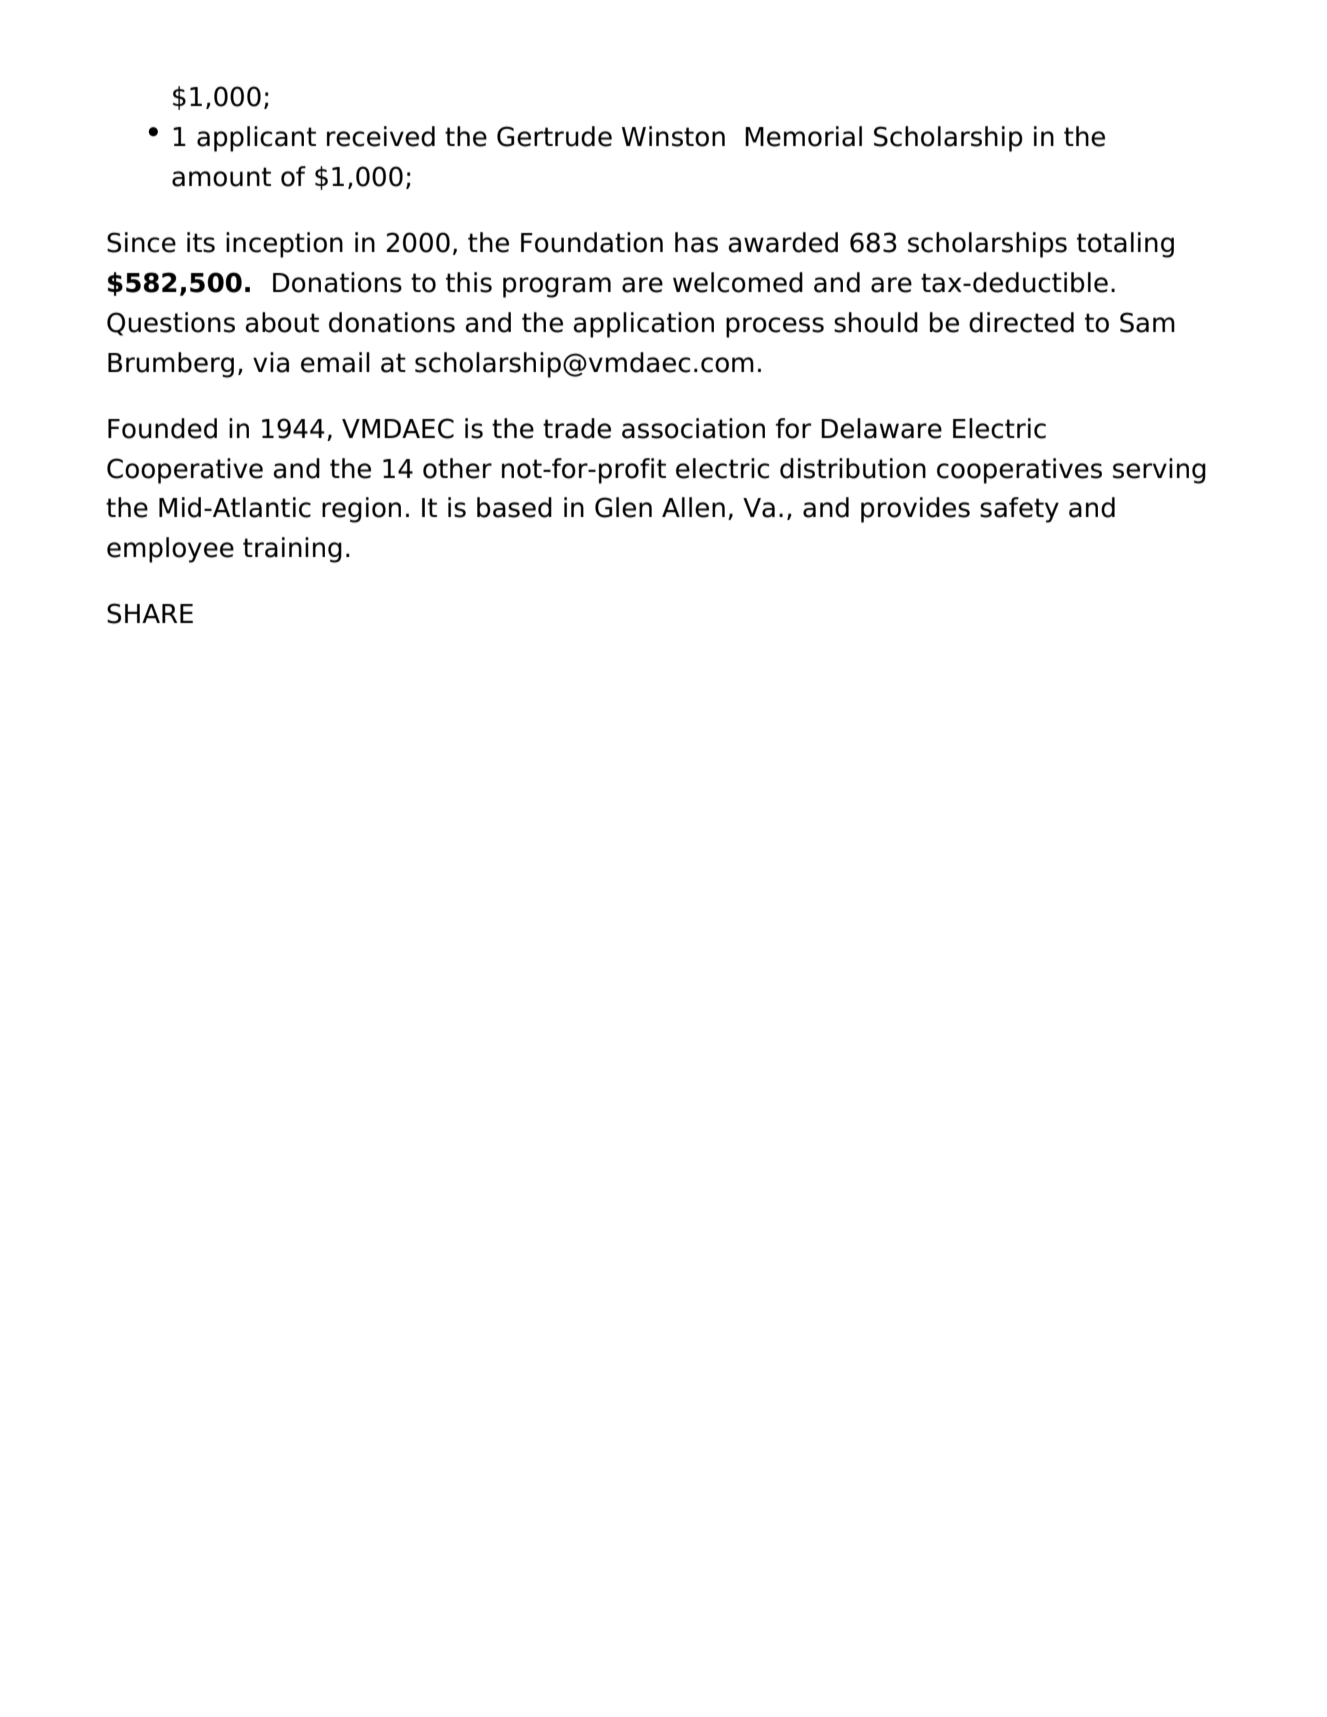 The width and height of the screenshot is (1327, 1717). Describe the element at coordinates (1021, 322) in the screenshot. I see `directed` at that location.
